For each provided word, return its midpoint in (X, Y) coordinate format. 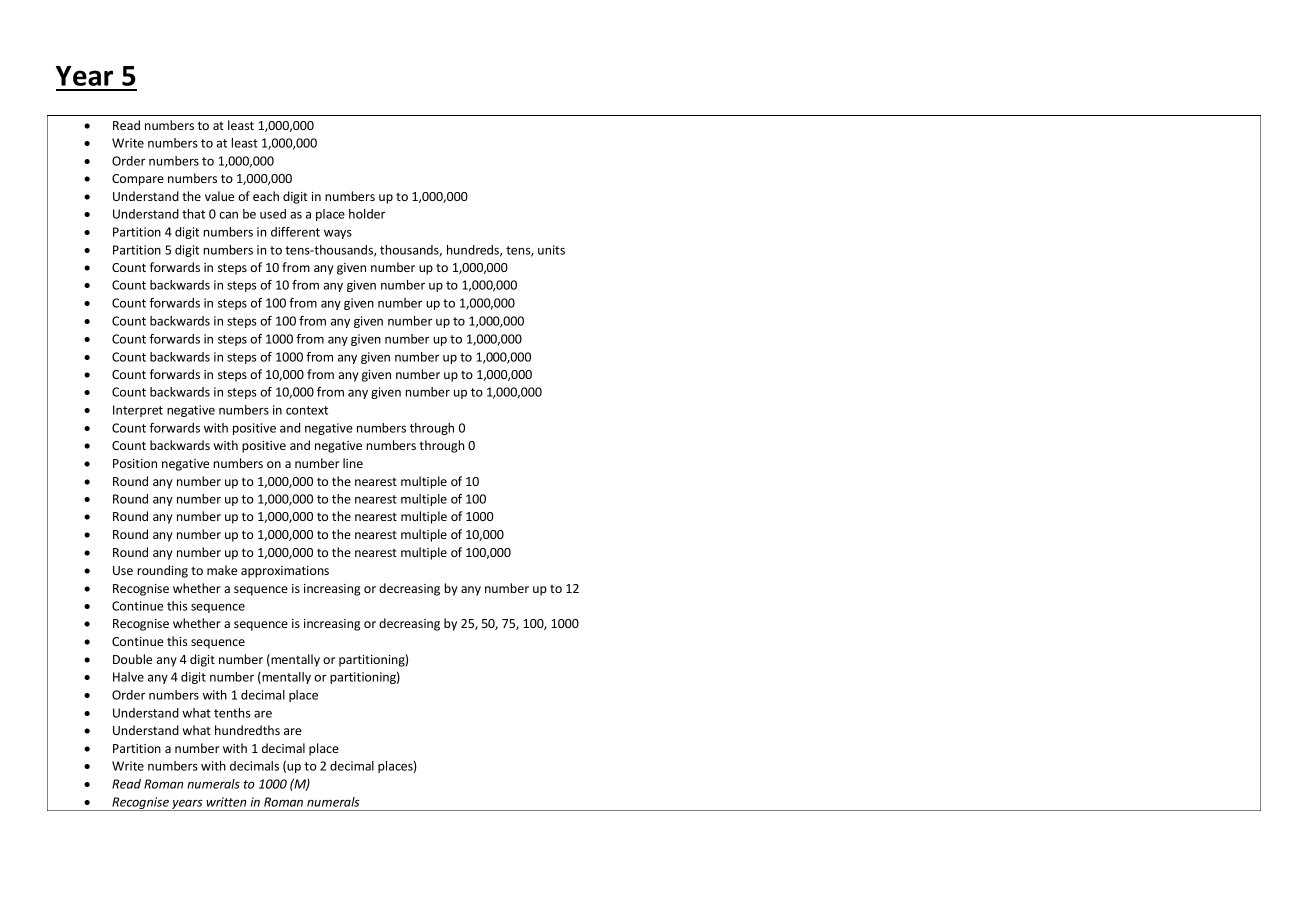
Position (135, 463)
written (226, 802)
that (193, 214)
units (551, 250)
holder (367, 214)
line (353, 463)
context (307, 410)
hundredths (247, 730)
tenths (232, 713)
